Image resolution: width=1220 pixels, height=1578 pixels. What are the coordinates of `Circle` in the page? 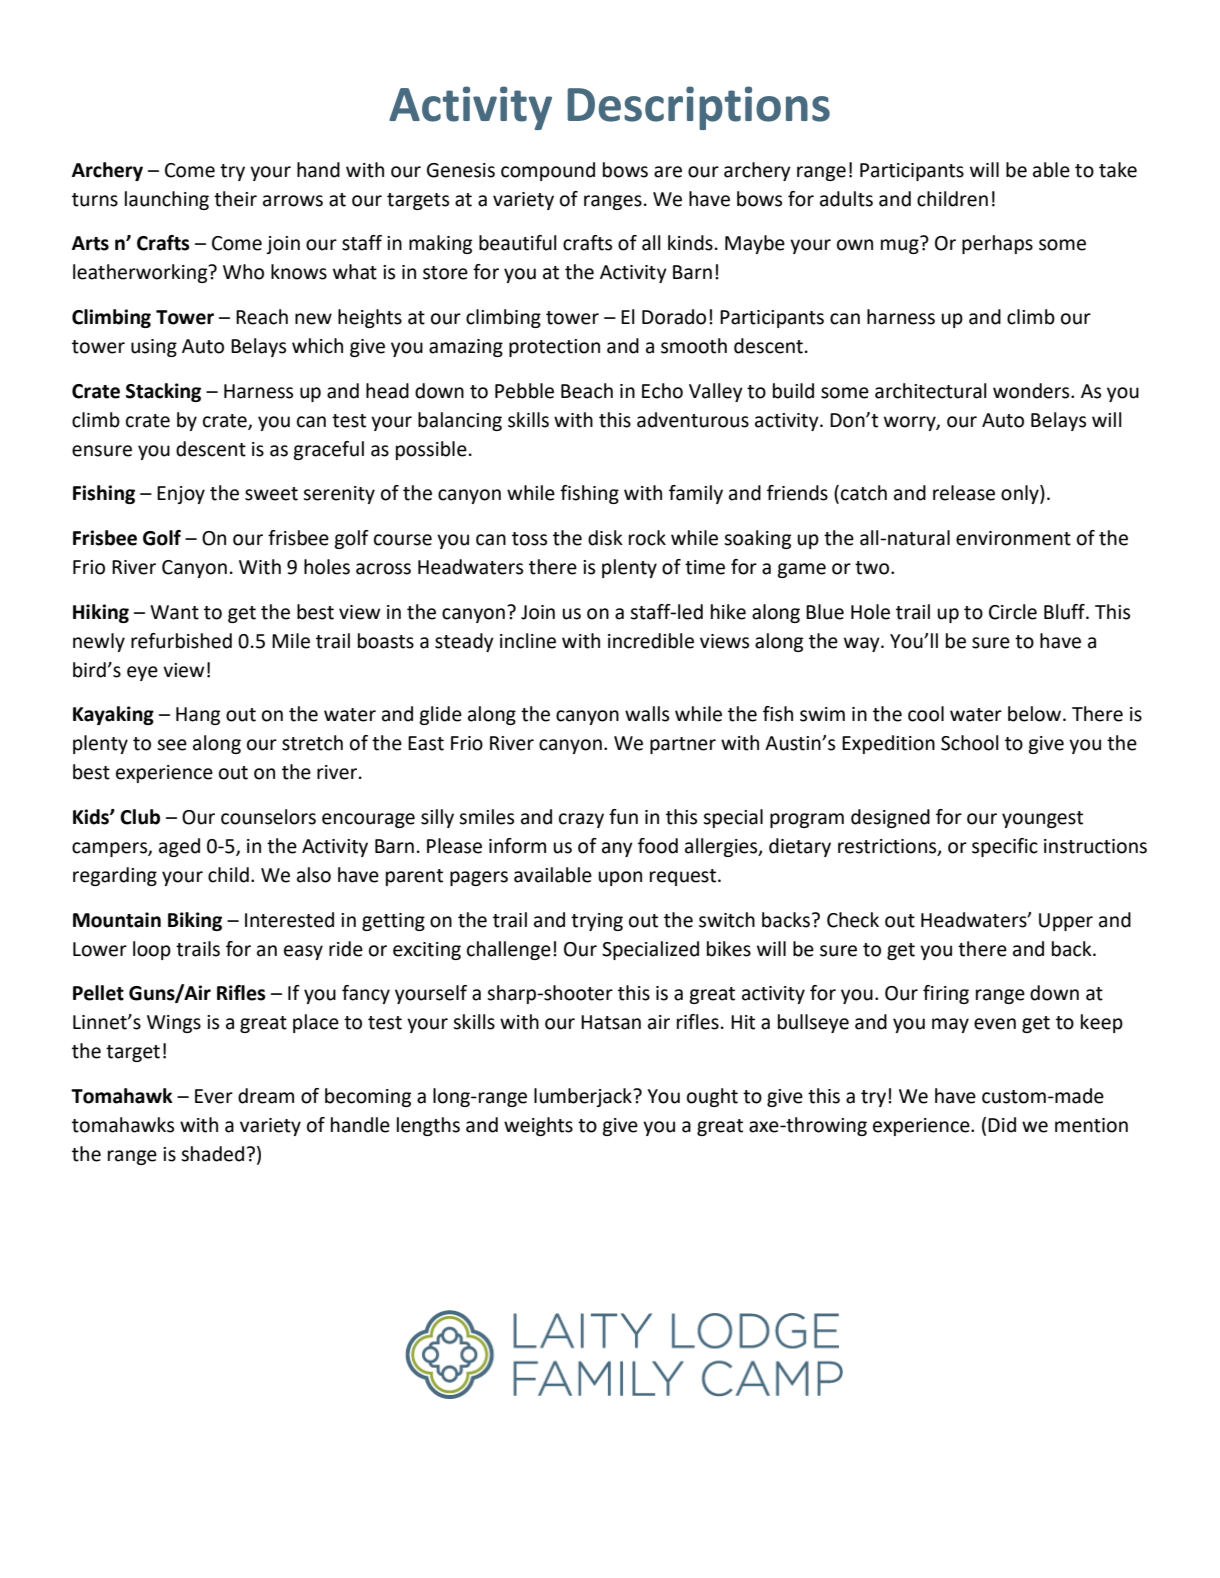 It's located at (1013, 612).
